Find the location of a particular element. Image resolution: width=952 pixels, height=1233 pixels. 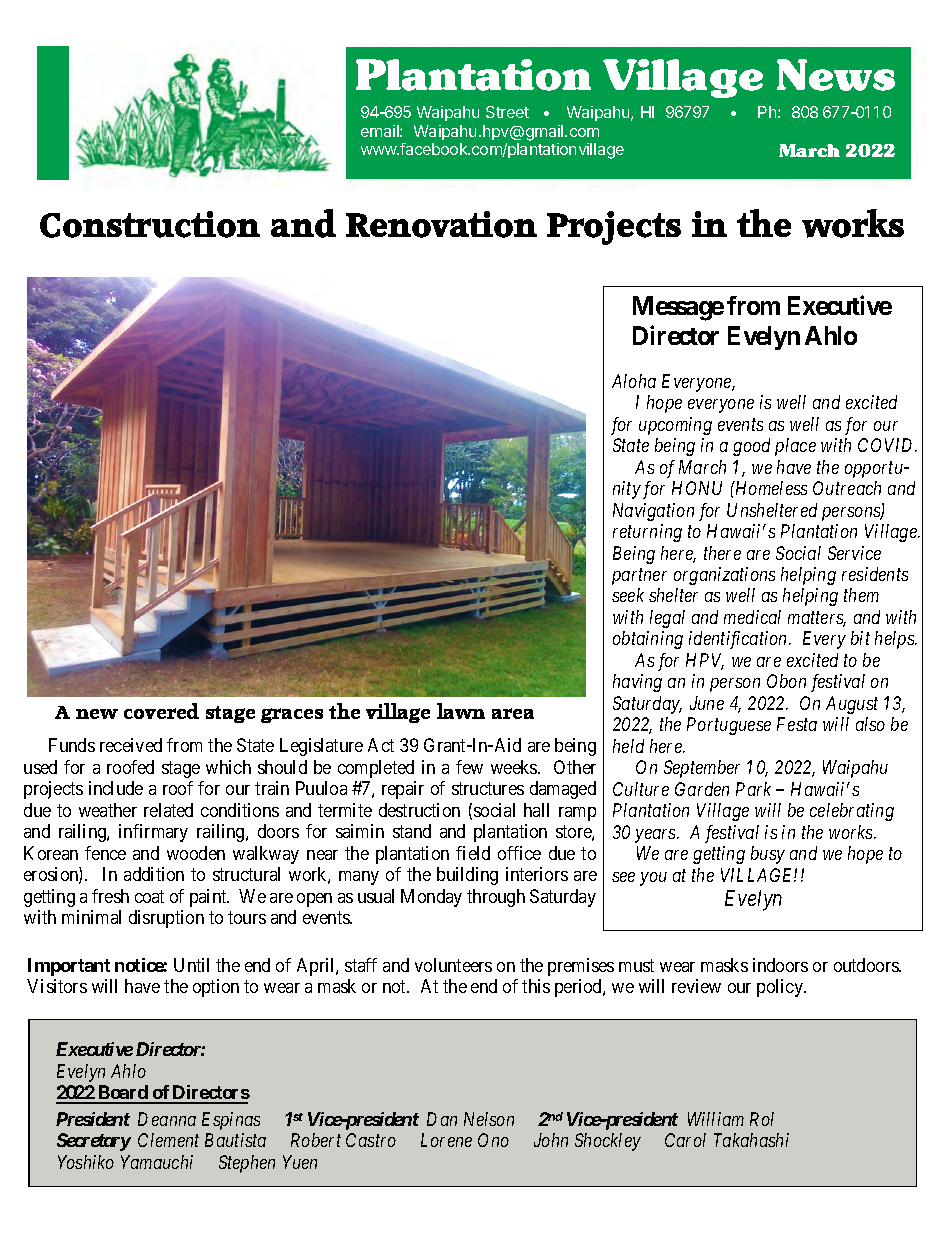

covered is located at coordinates (161, 711).
